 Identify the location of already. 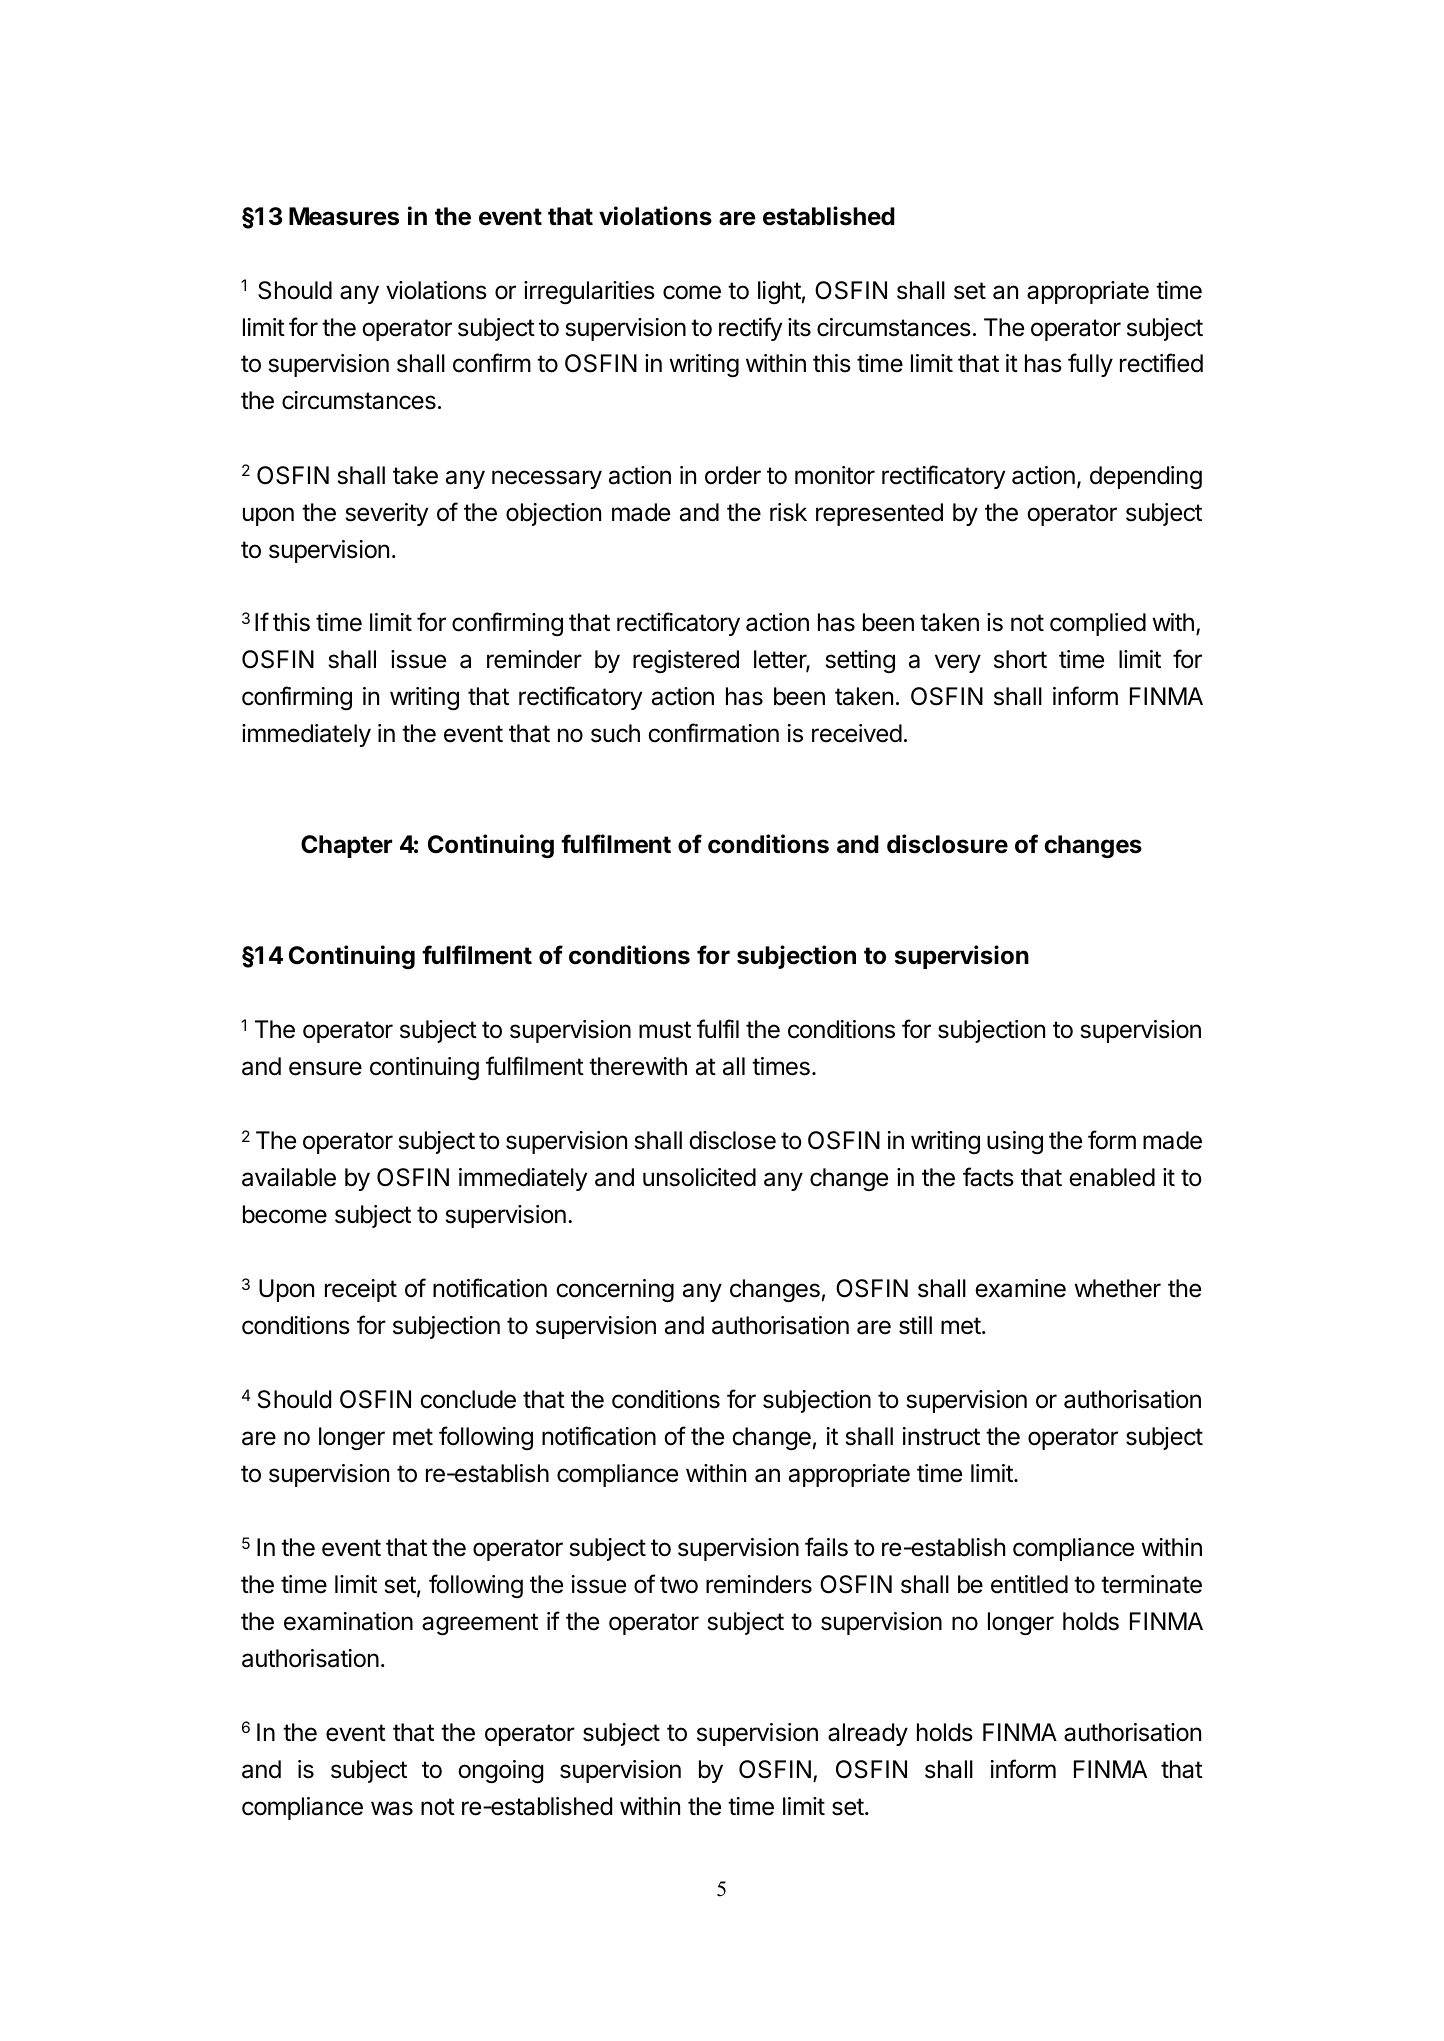
(868, 1734).
